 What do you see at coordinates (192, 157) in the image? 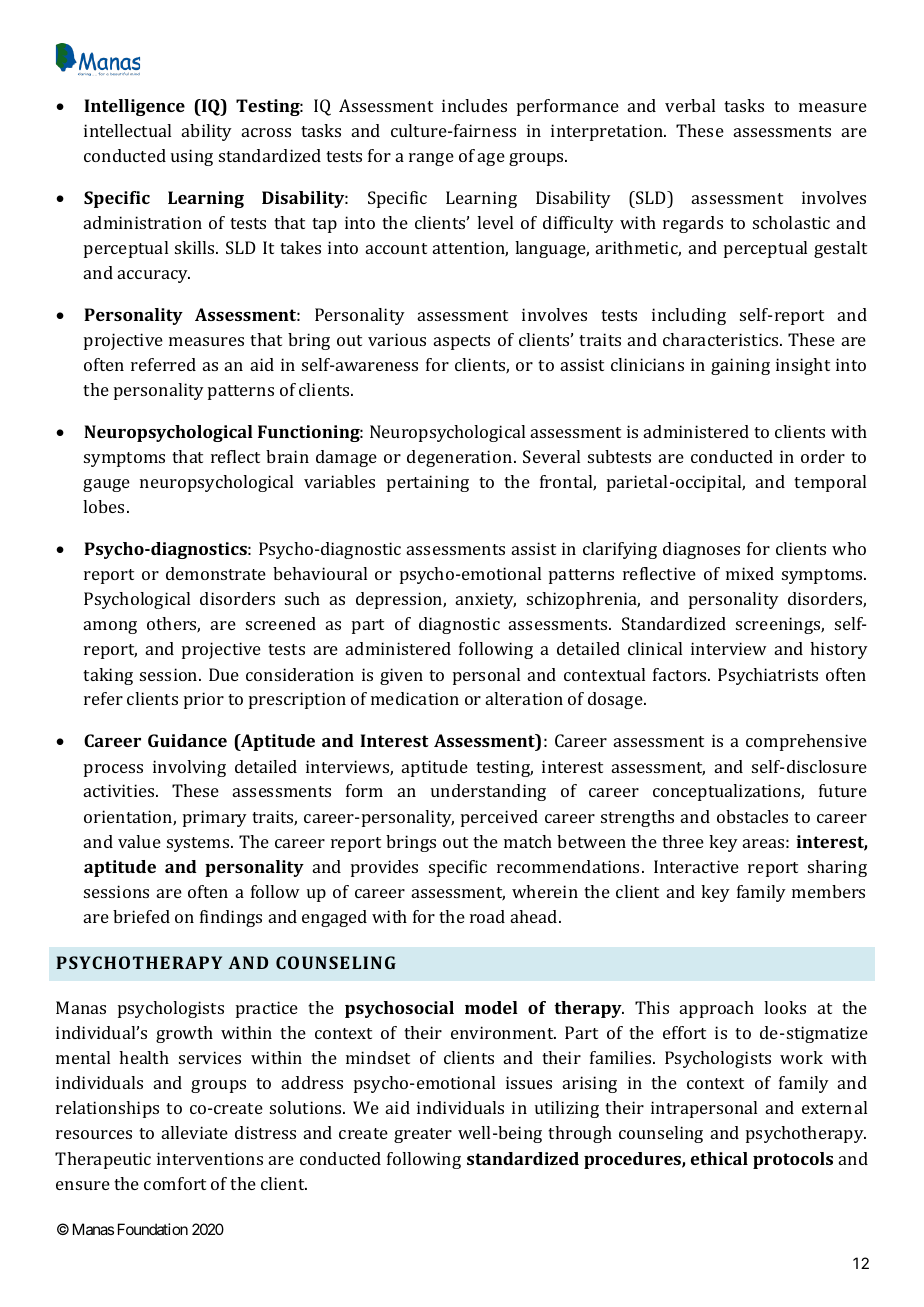
I see `using` at bounding box center [192, 157].
